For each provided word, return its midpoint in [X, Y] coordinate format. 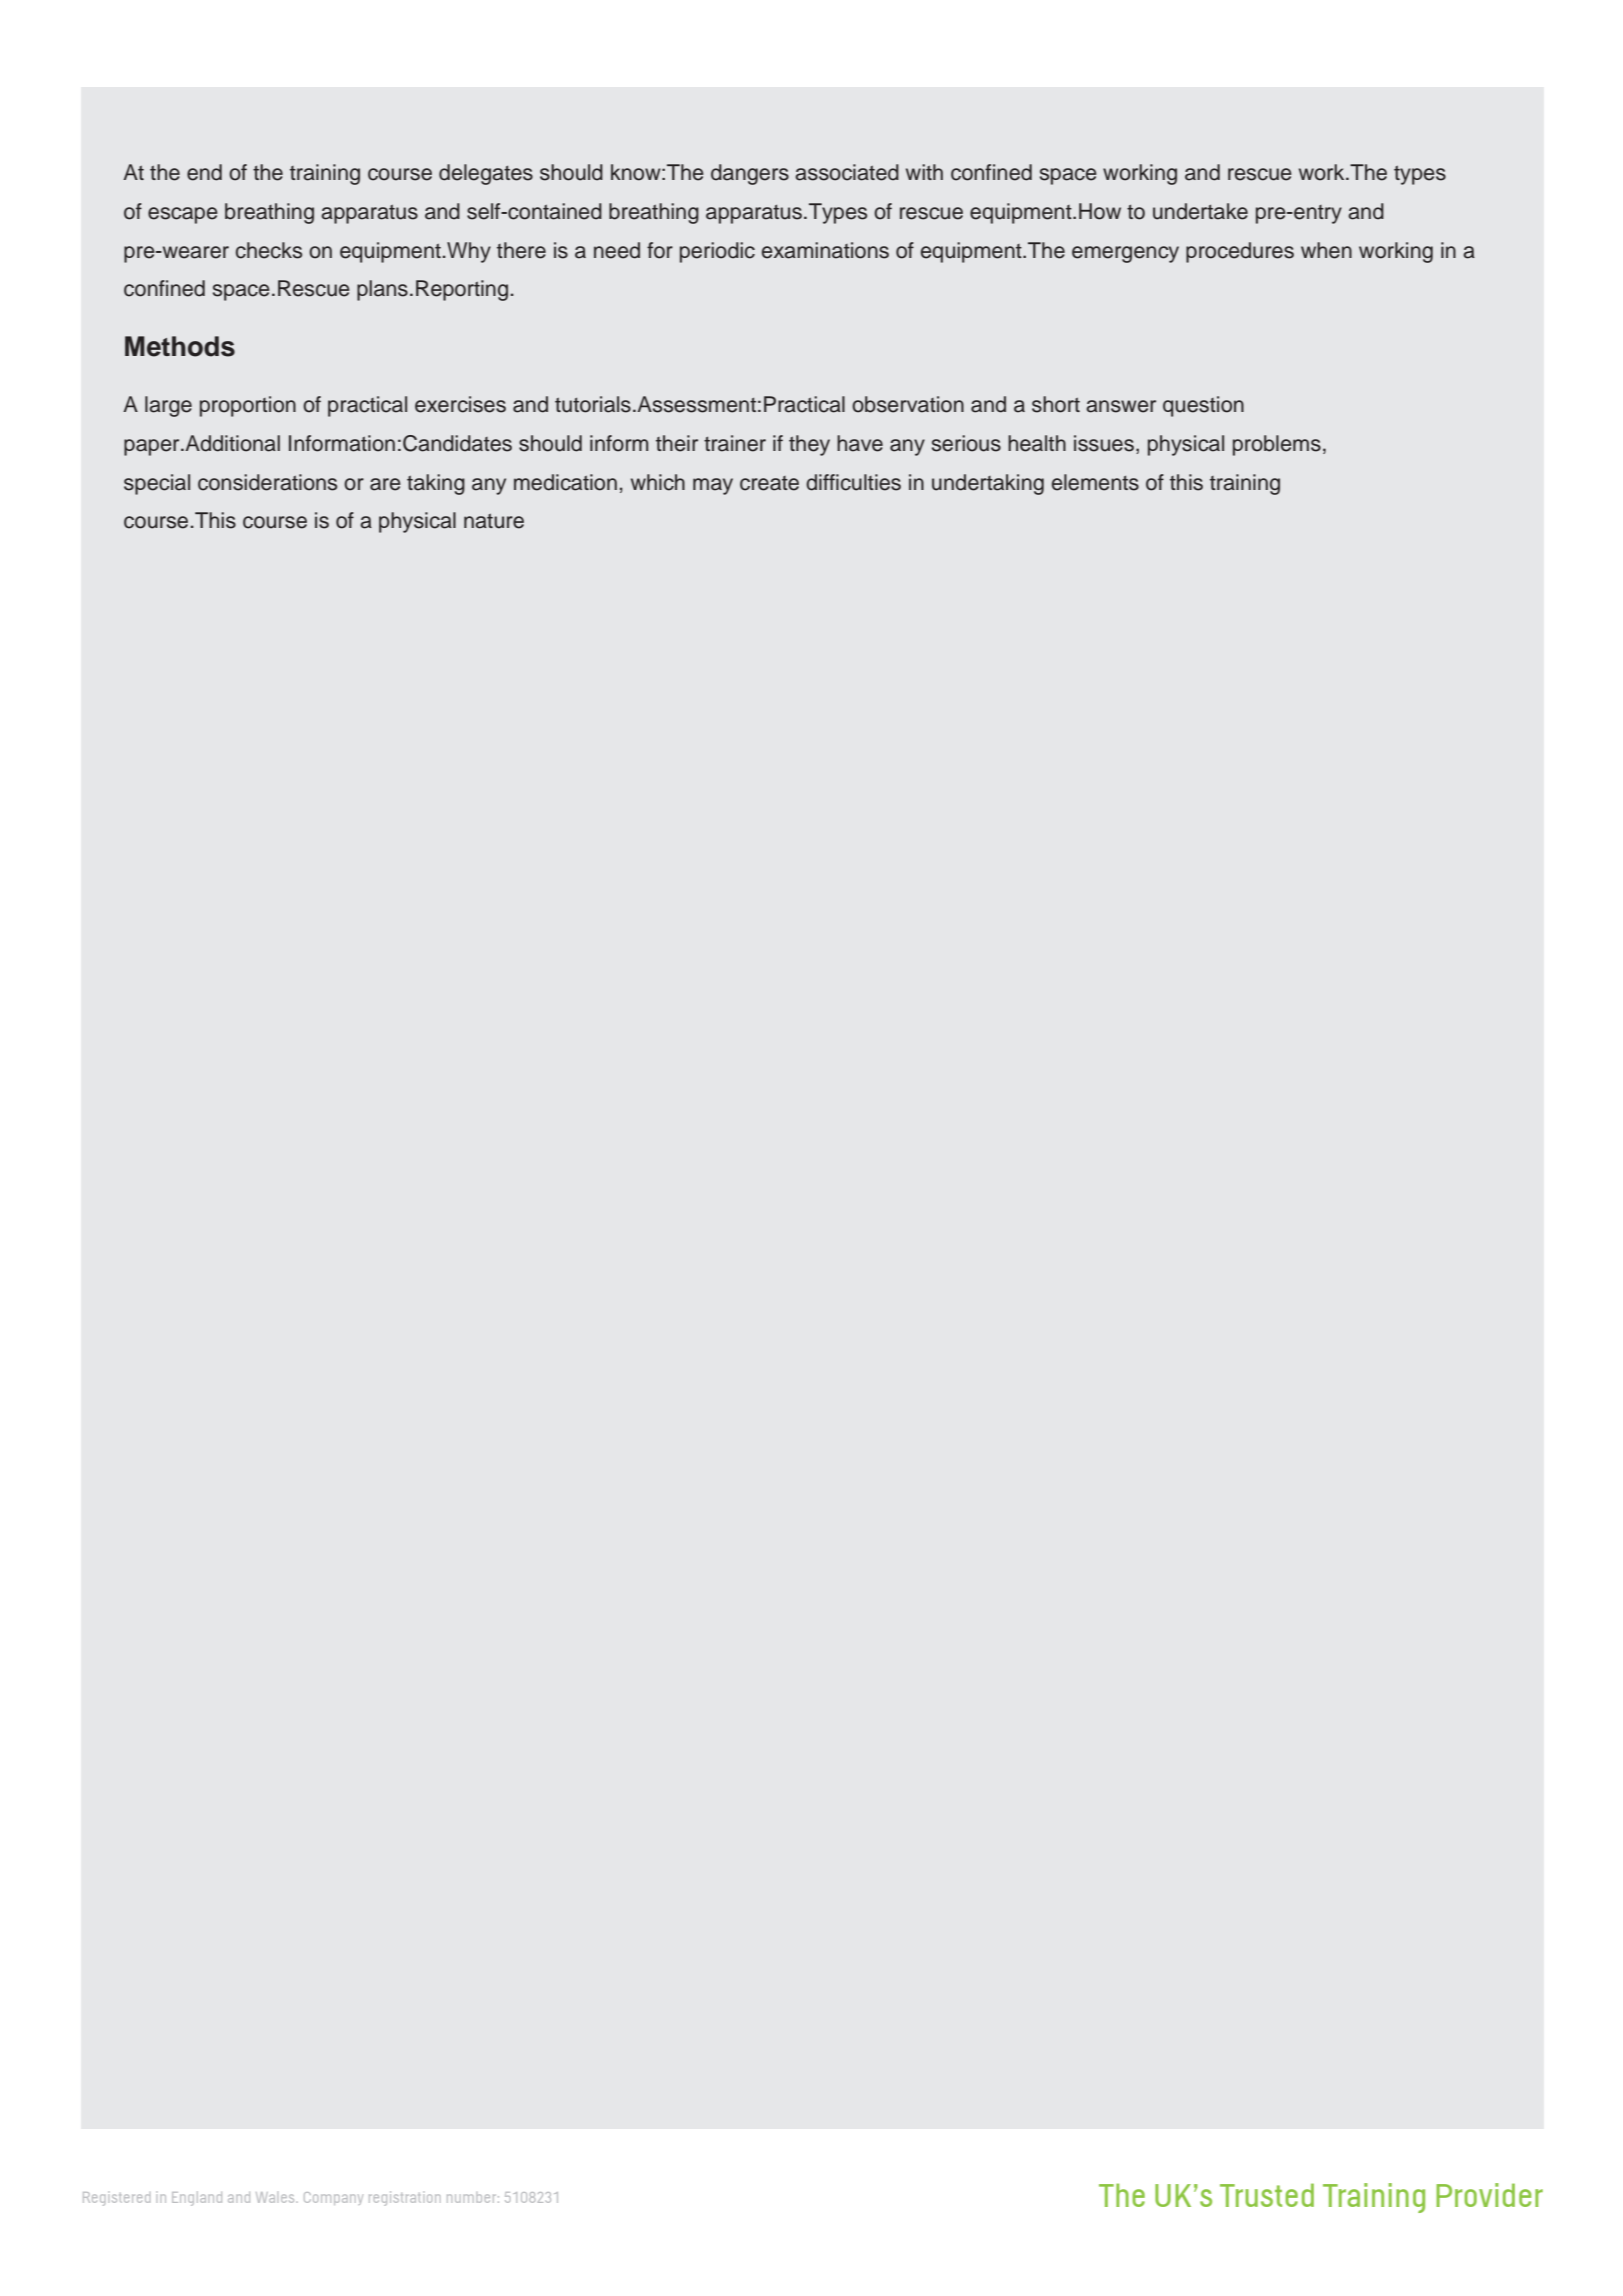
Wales [276, 2197]
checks [269, 250]
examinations [825, 250]
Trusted [1267, 2195]
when [1326, 250]
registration [405, 2198]
